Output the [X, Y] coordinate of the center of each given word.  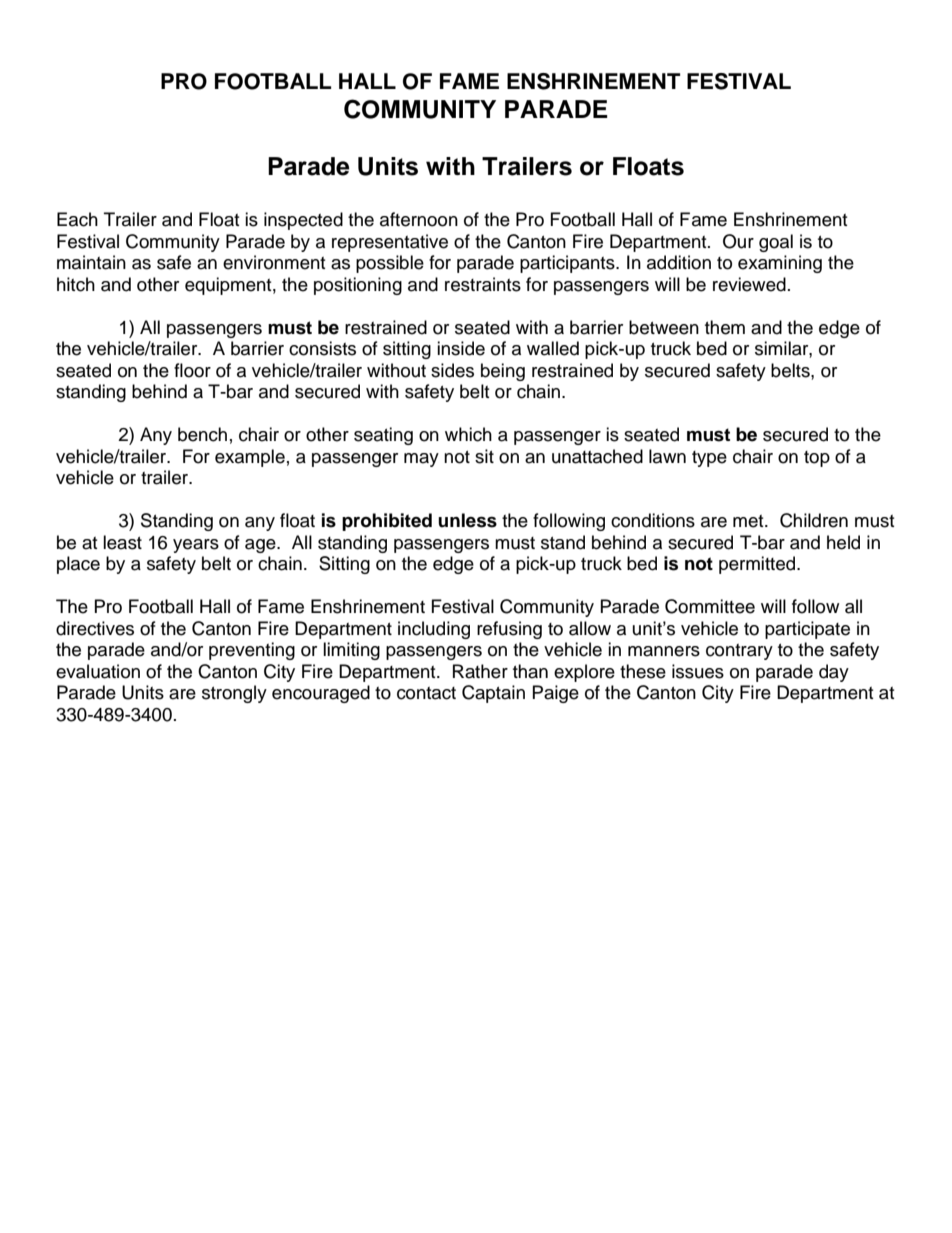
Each [77, 219]
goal [776, 243]
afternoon [419, 219]
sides [452, 370]
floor [192, 370]
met [749, 521]
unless [467, 520]
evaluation [98, 671]
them [725, 327]
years [196, 546]
